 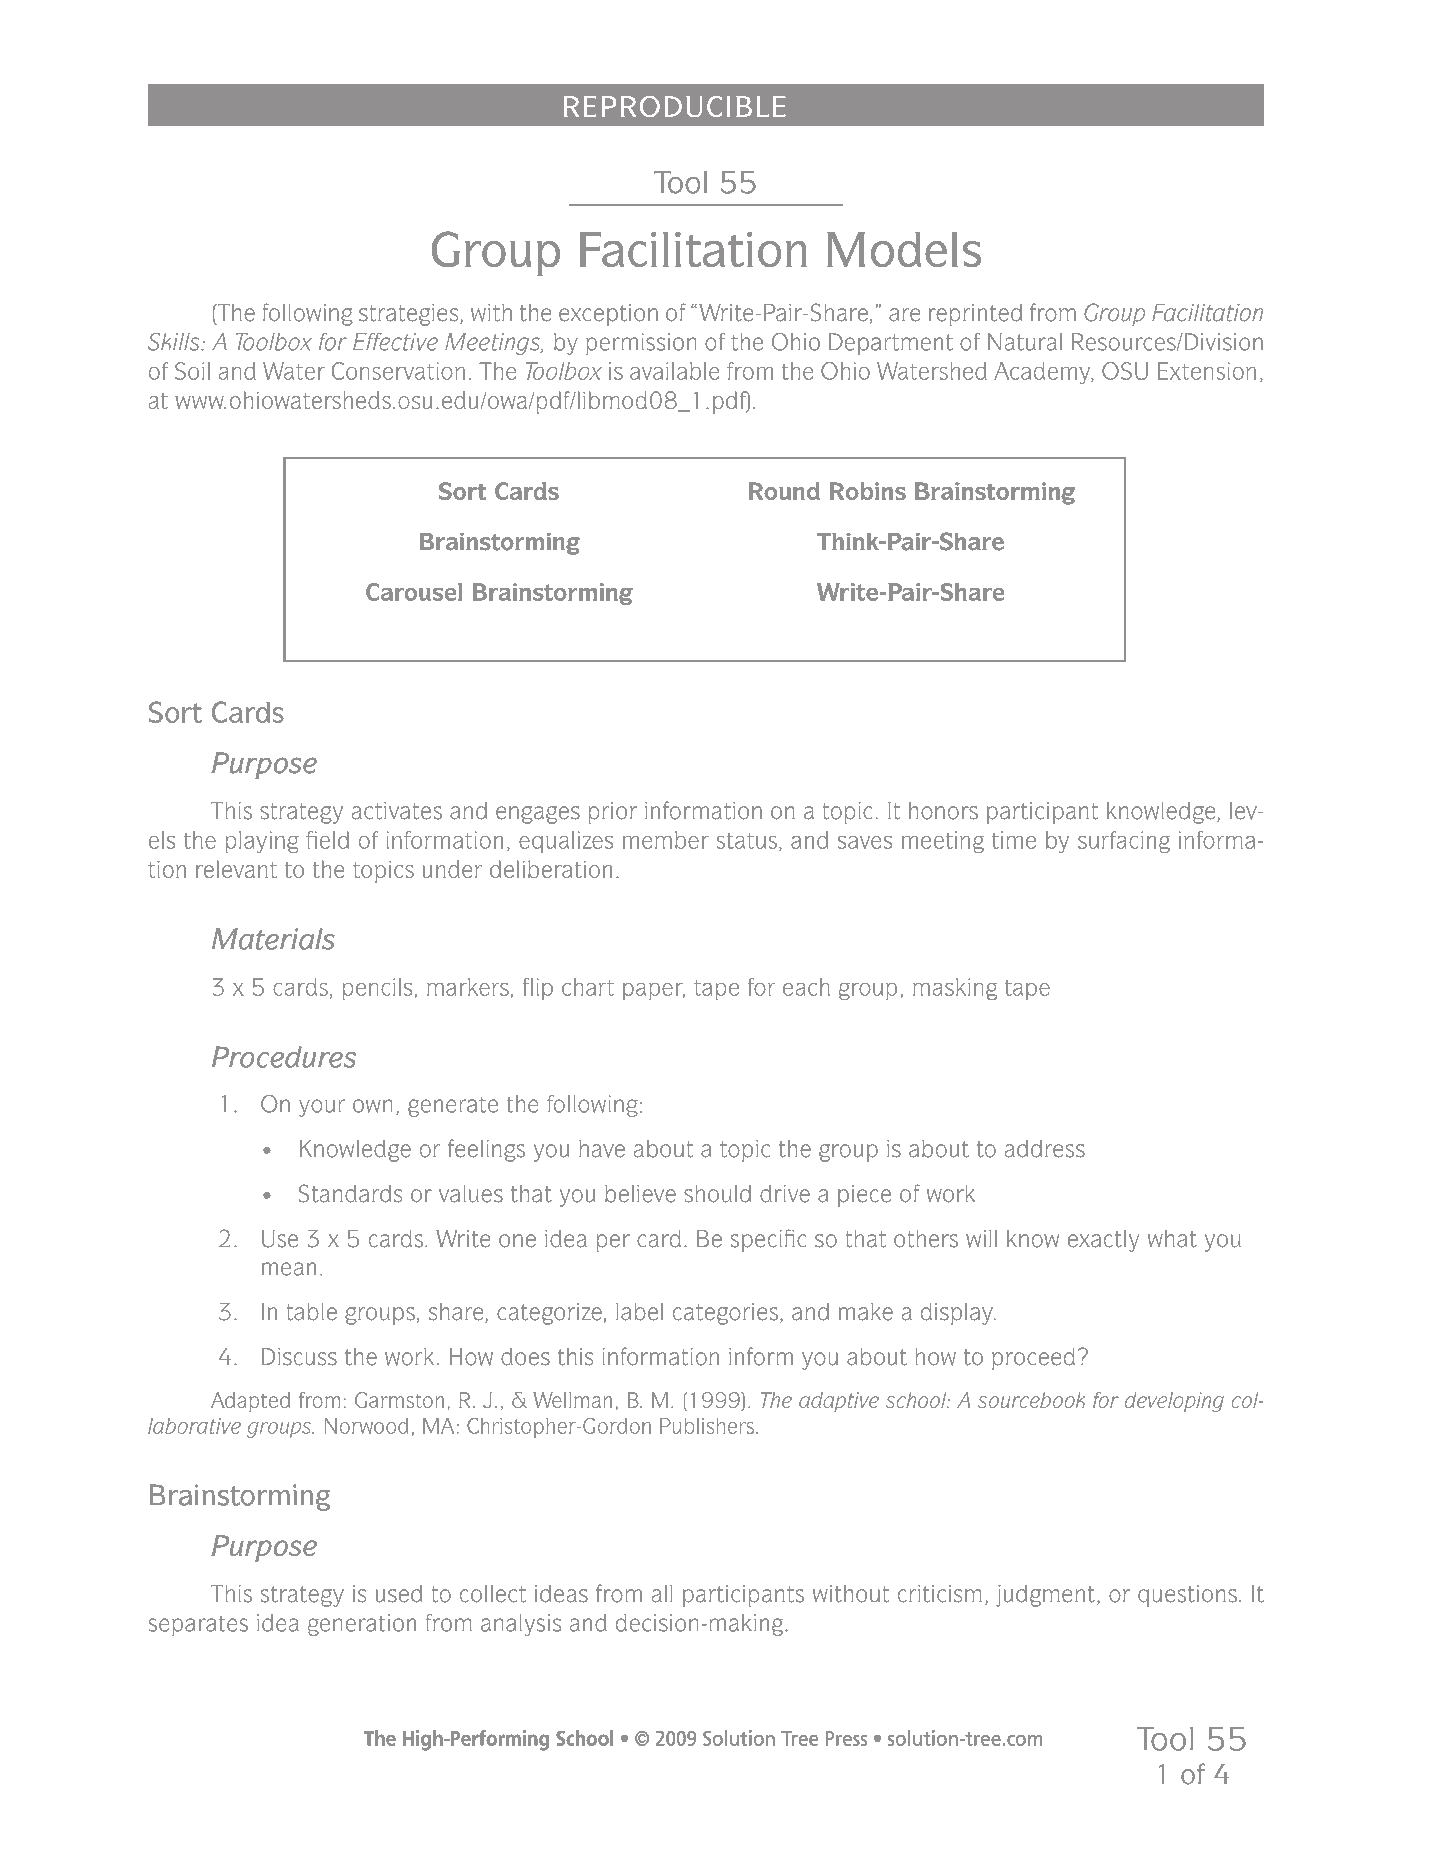 I want to click on strategies, so click(x=410, y=315).
